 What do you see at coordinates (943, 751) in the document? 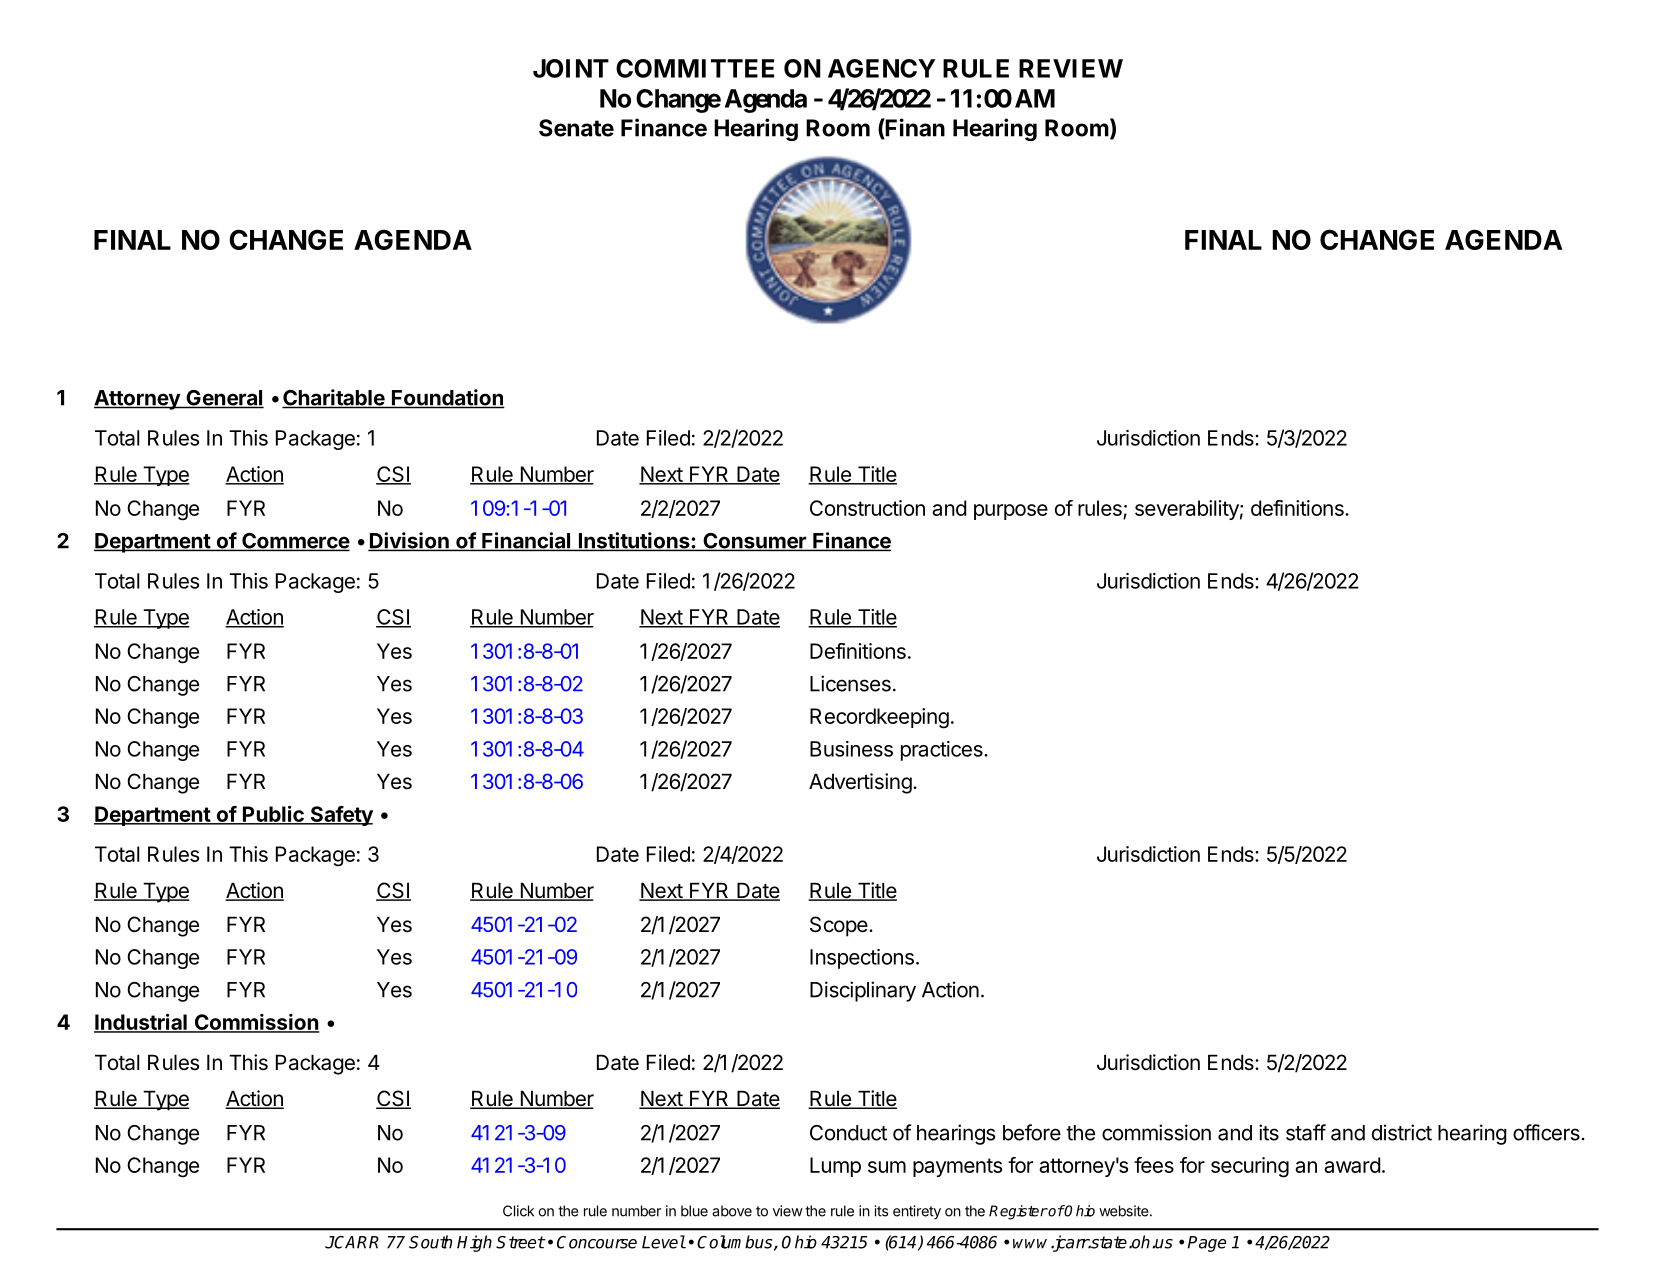
I see `practices` at bounding box center [943, 751].
